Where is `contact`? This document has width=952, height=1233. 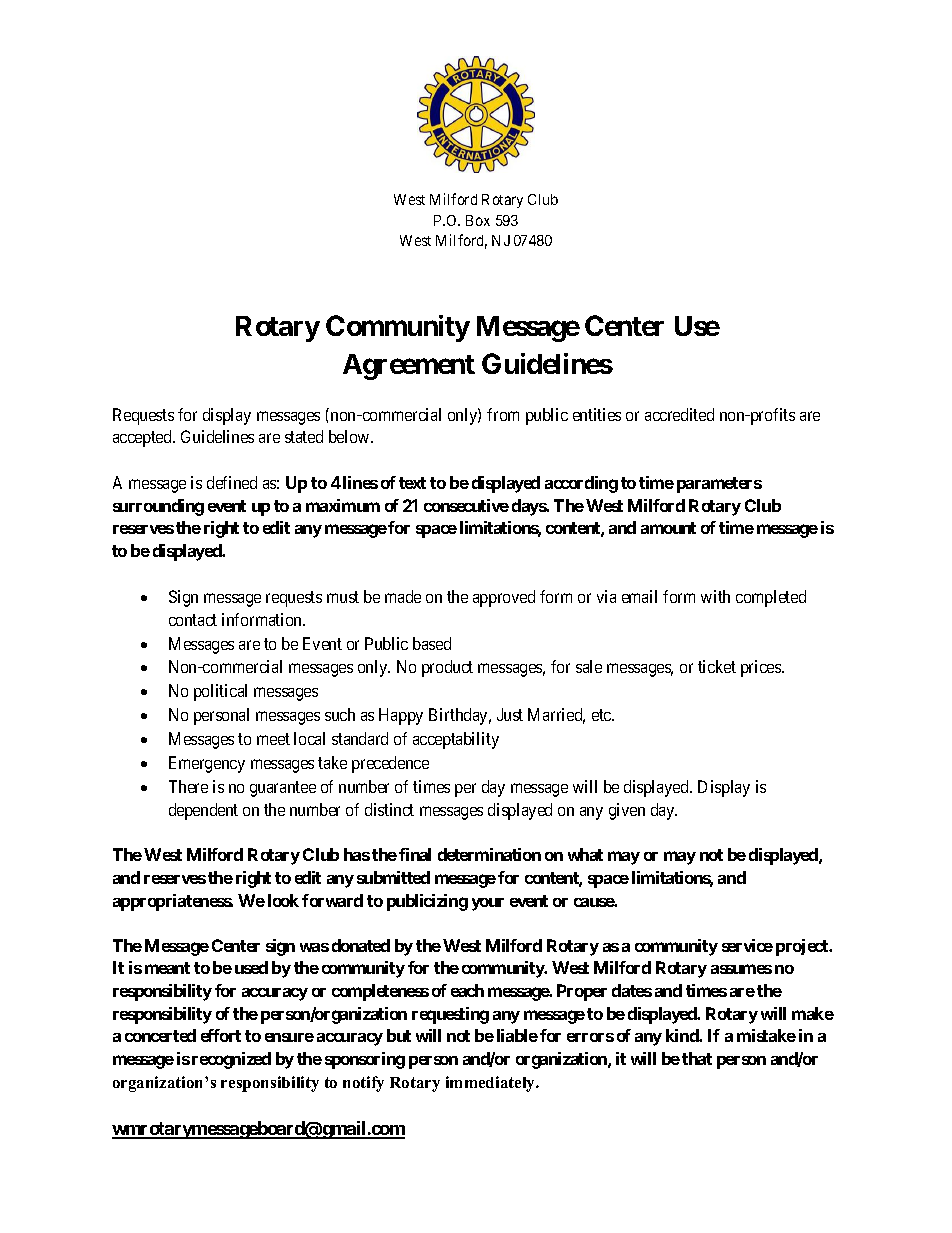
contact is located at coordinates (193, 620).
